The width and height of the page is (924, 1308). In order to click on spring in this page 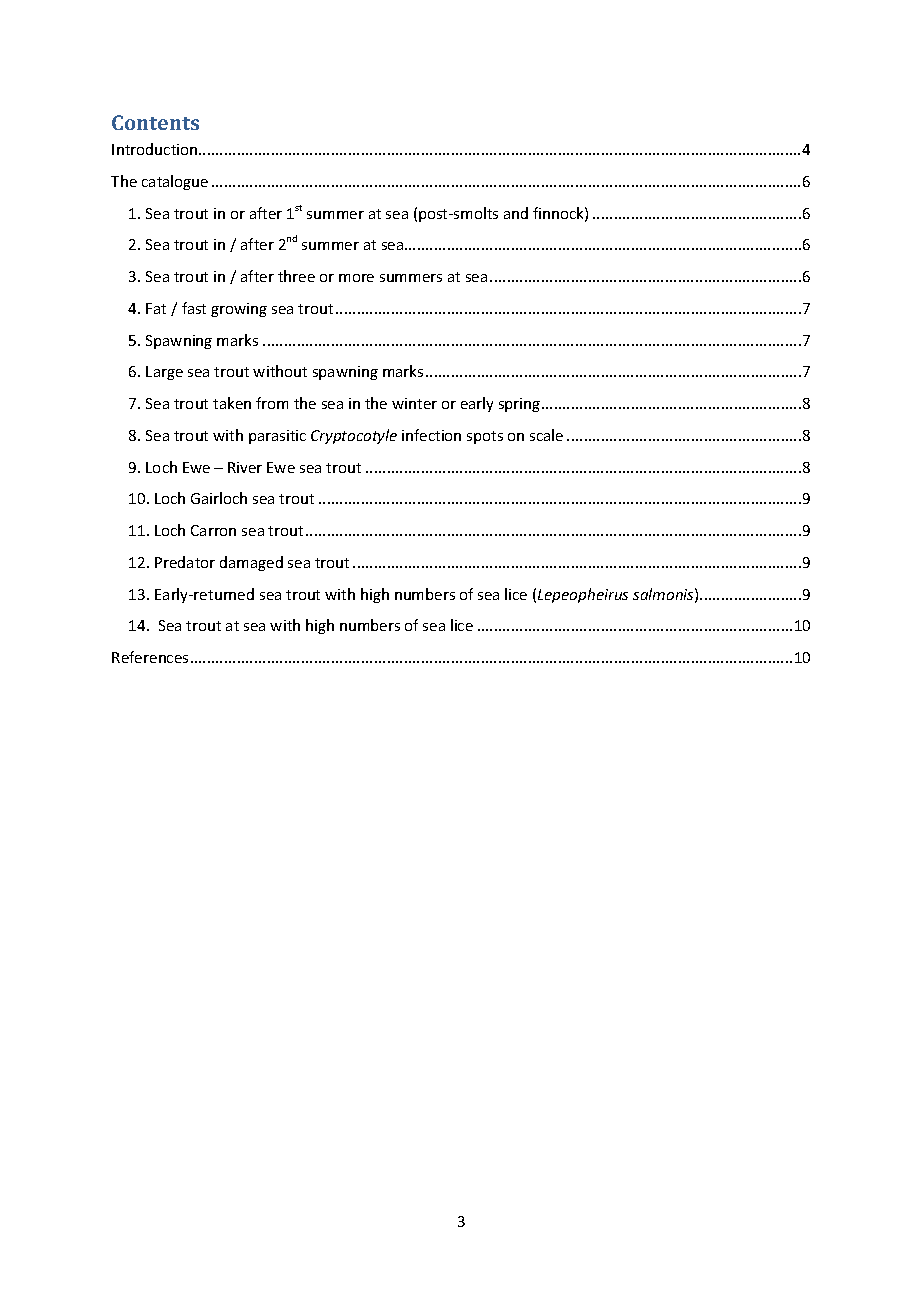, I will do `click(521, 405)`.
